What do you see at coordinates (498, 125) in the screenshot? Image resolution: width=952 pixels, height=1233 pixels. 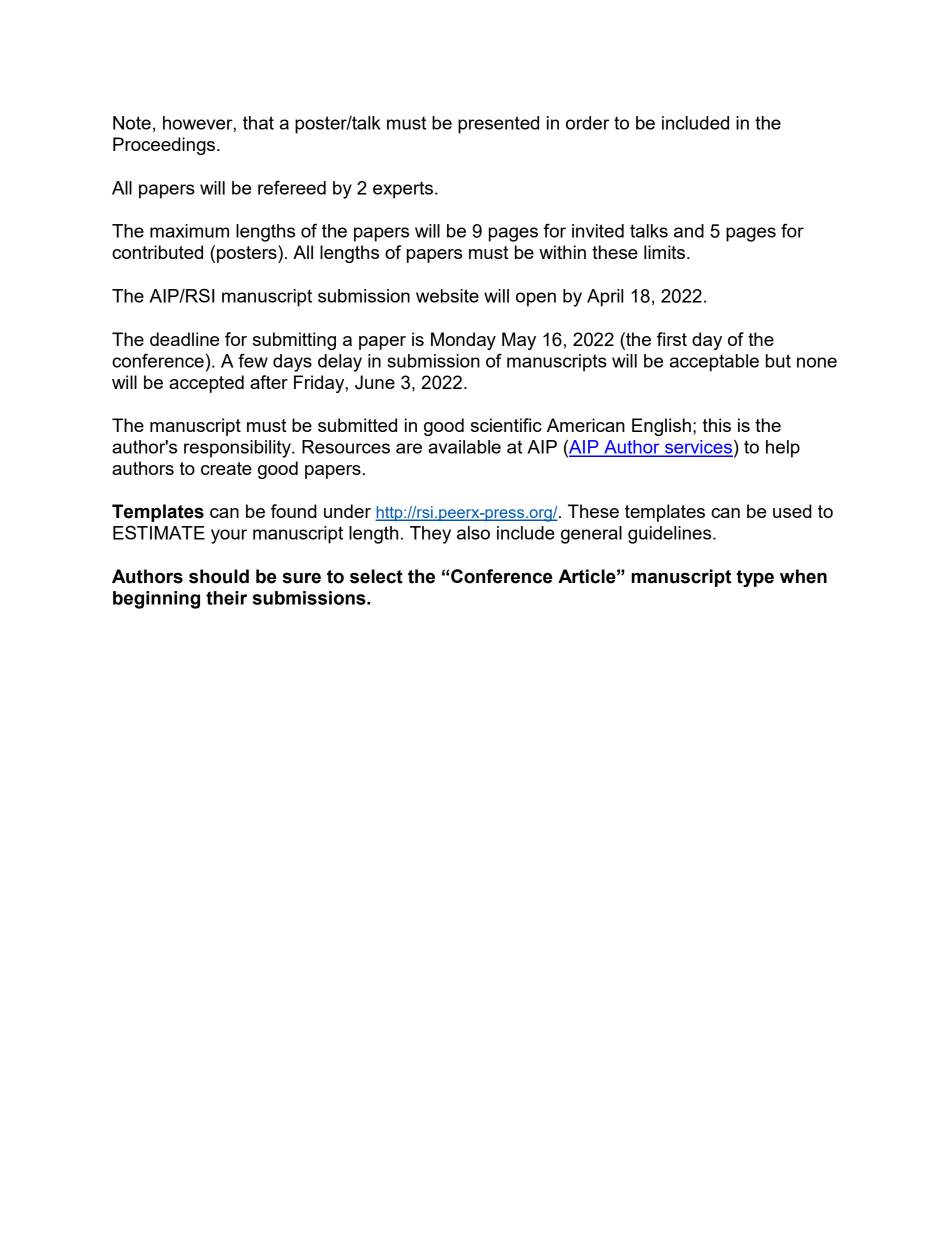 I see `presented` at bounding box center [498, 125].
